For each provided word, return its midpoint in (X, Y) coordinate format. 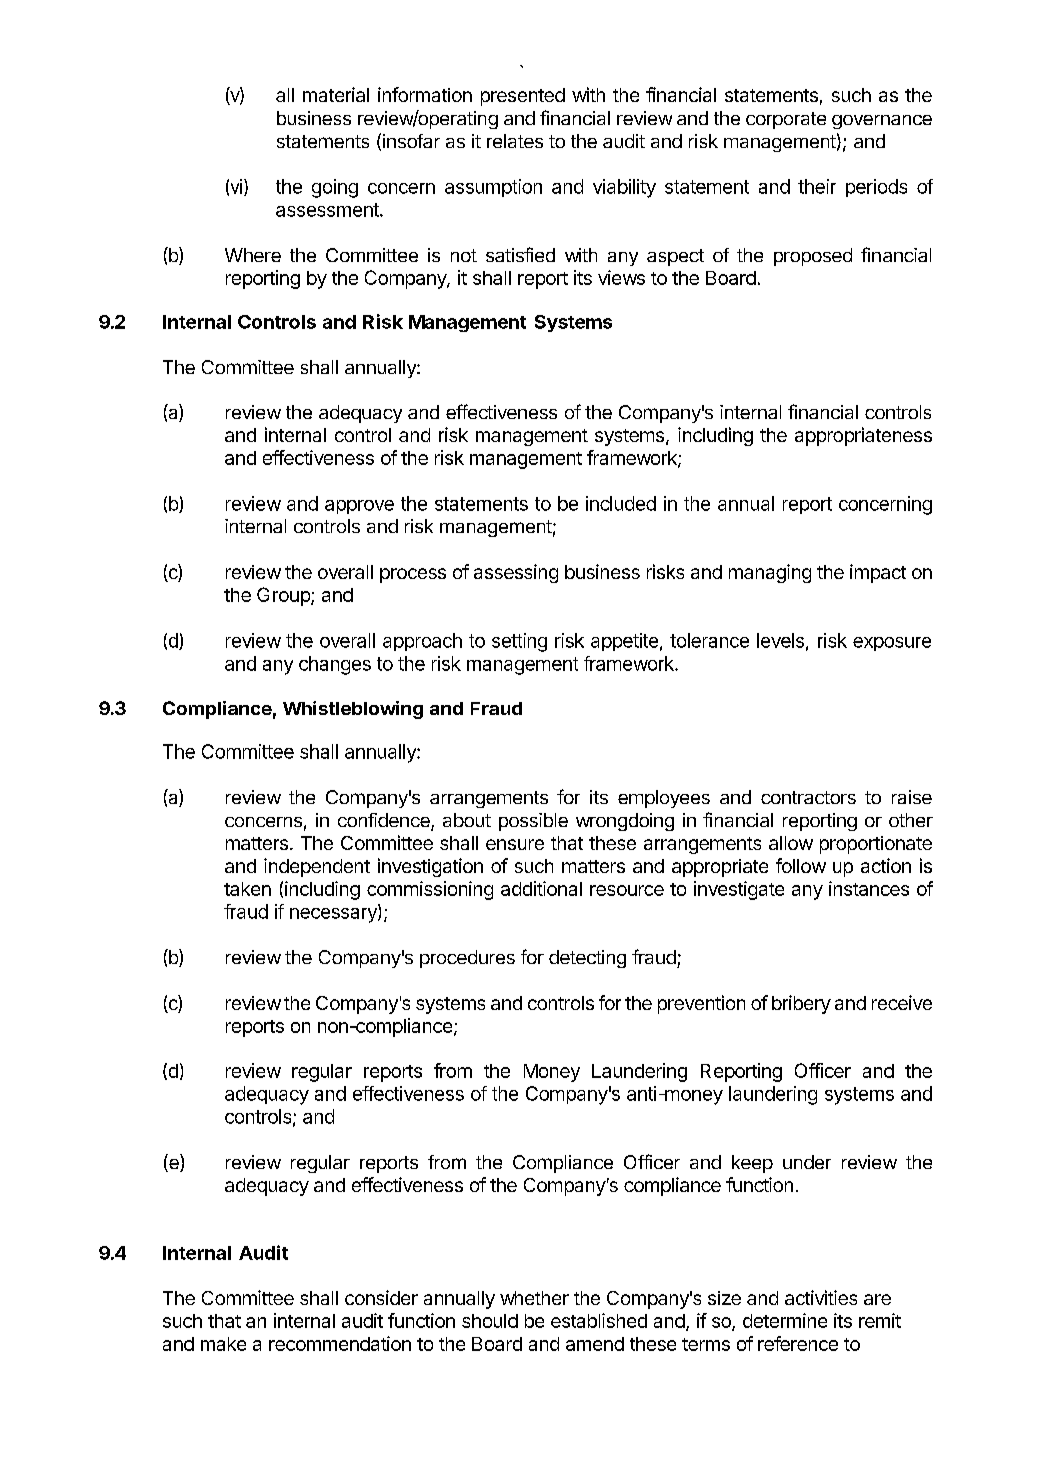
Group (284, 596)
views (621, 277)
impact (878, 573)
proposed (813, 257)
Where (253, 255)
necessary (334, 915)
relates (515, 141)
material (336, 94)
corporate (786, 120)
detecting (587, 959)
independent (317, 867)
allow (791, 843)
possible (533, 822)
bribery (801, 1004)
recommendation (340, 1343)
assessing (516, 573)
